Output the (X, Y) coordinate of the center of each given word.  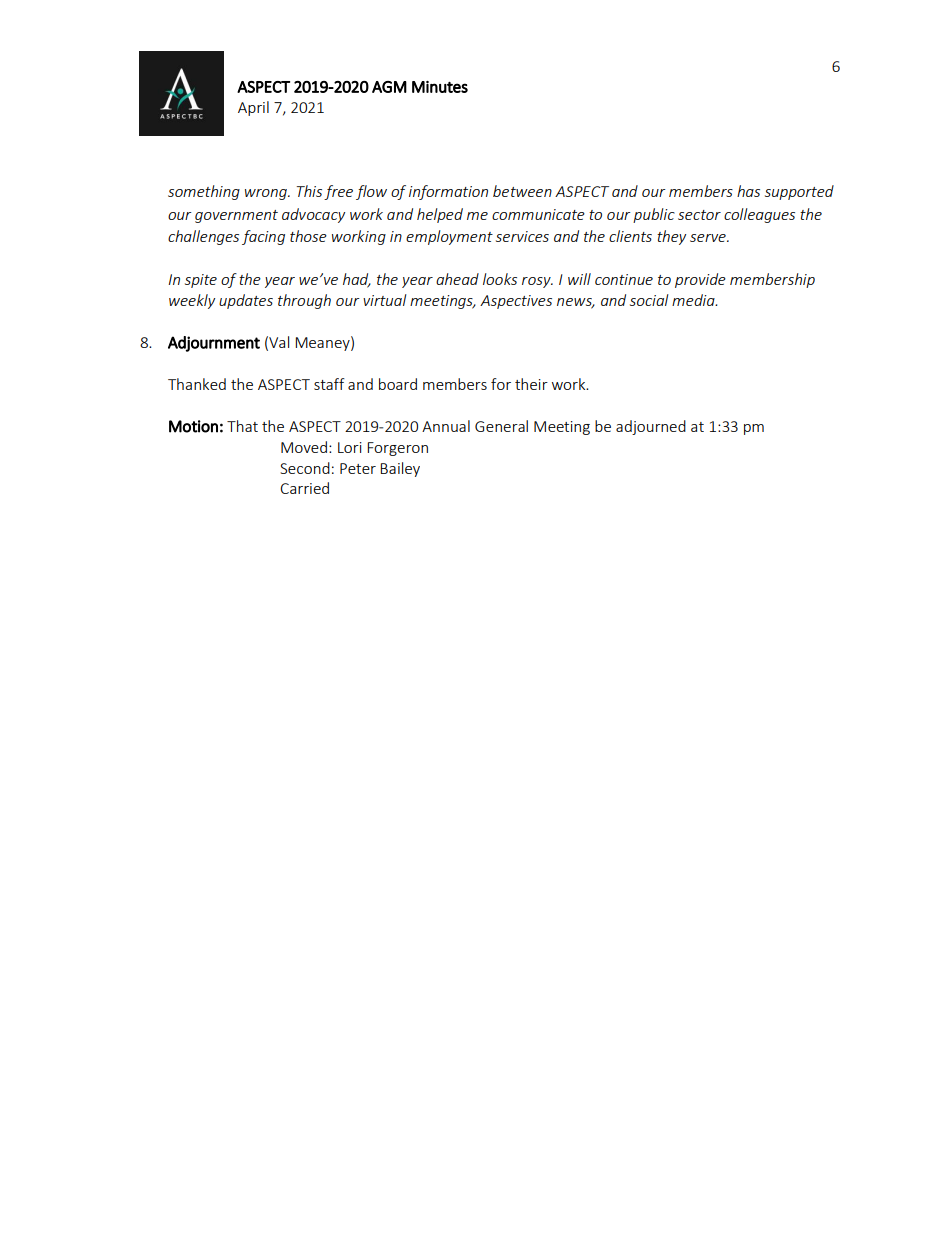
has (748, 191)
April (253, 108)
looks (500, 279)
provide (700, 280)
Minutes (440, 87)
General (501, 426)
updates (246, 301)
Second (305, 468)
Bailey (400, 469)
